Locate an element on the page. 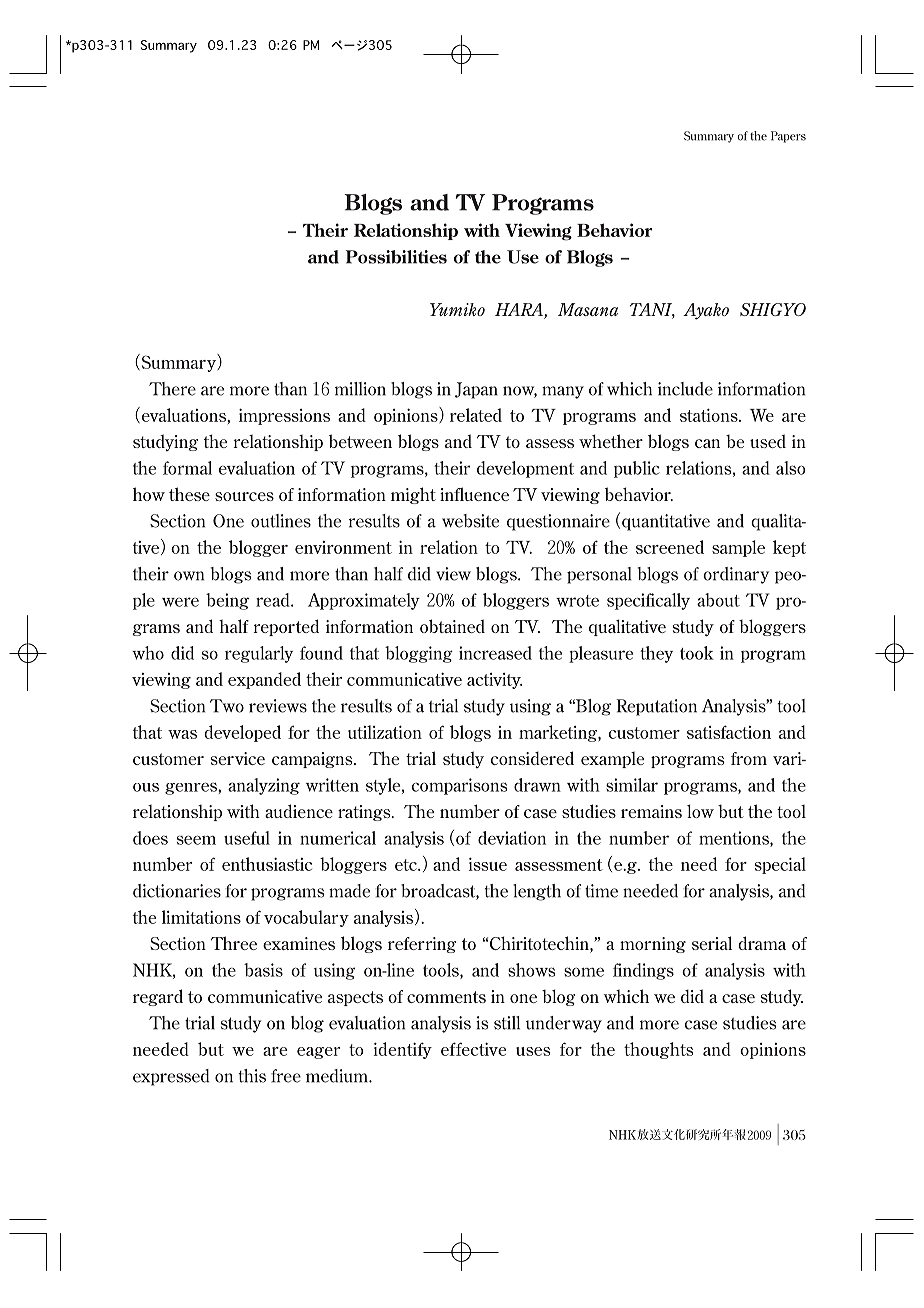 This document has height=1308, width=924. obtained is located at coordinates (452, 626).
